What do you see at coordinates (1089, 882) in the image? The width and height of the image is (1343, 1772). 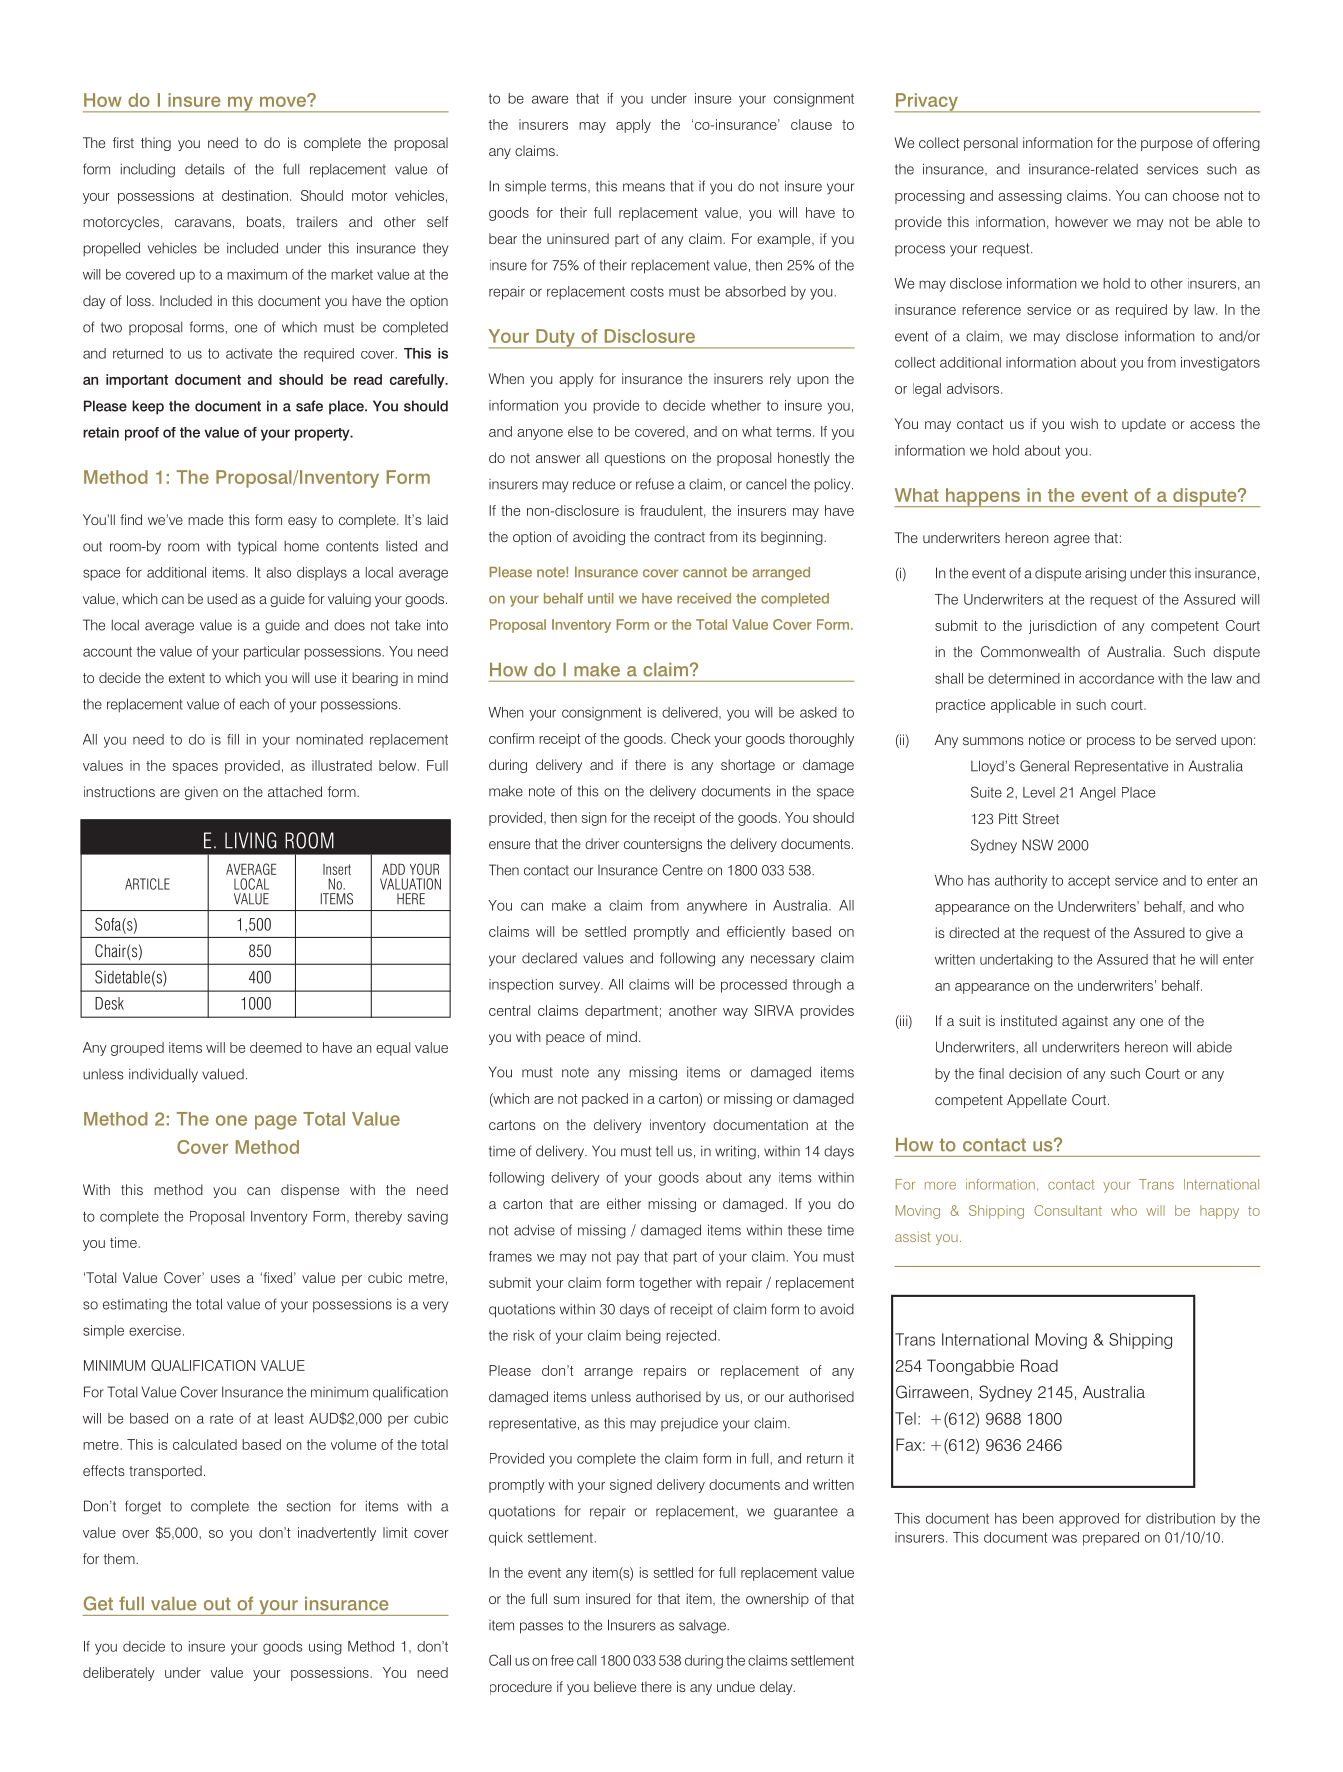 I see `accept` at bounding box center [1089, 882].
